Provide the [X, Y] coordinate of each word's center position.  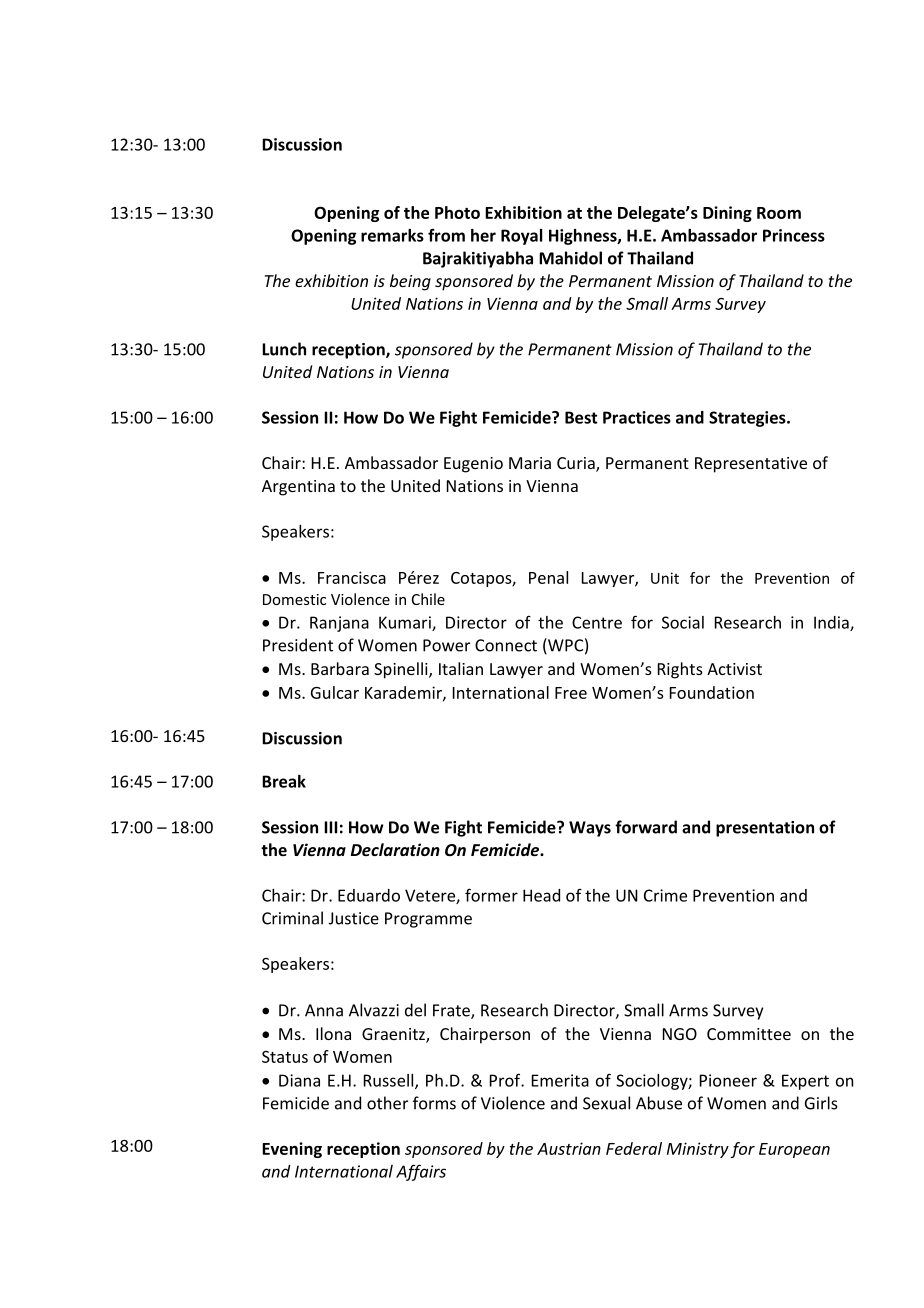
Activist [734, 669]
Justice [354, 918]
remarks [392, 235]
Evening [292, 1150]
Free [571, 693]
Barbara [340, 668]
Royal [521, 237]
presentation [765, 829]
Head [541, 895]
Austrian [569, 1148]
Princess [794, 235]
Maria [530, 463]
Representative [751, 465]
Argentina [298, 488]
